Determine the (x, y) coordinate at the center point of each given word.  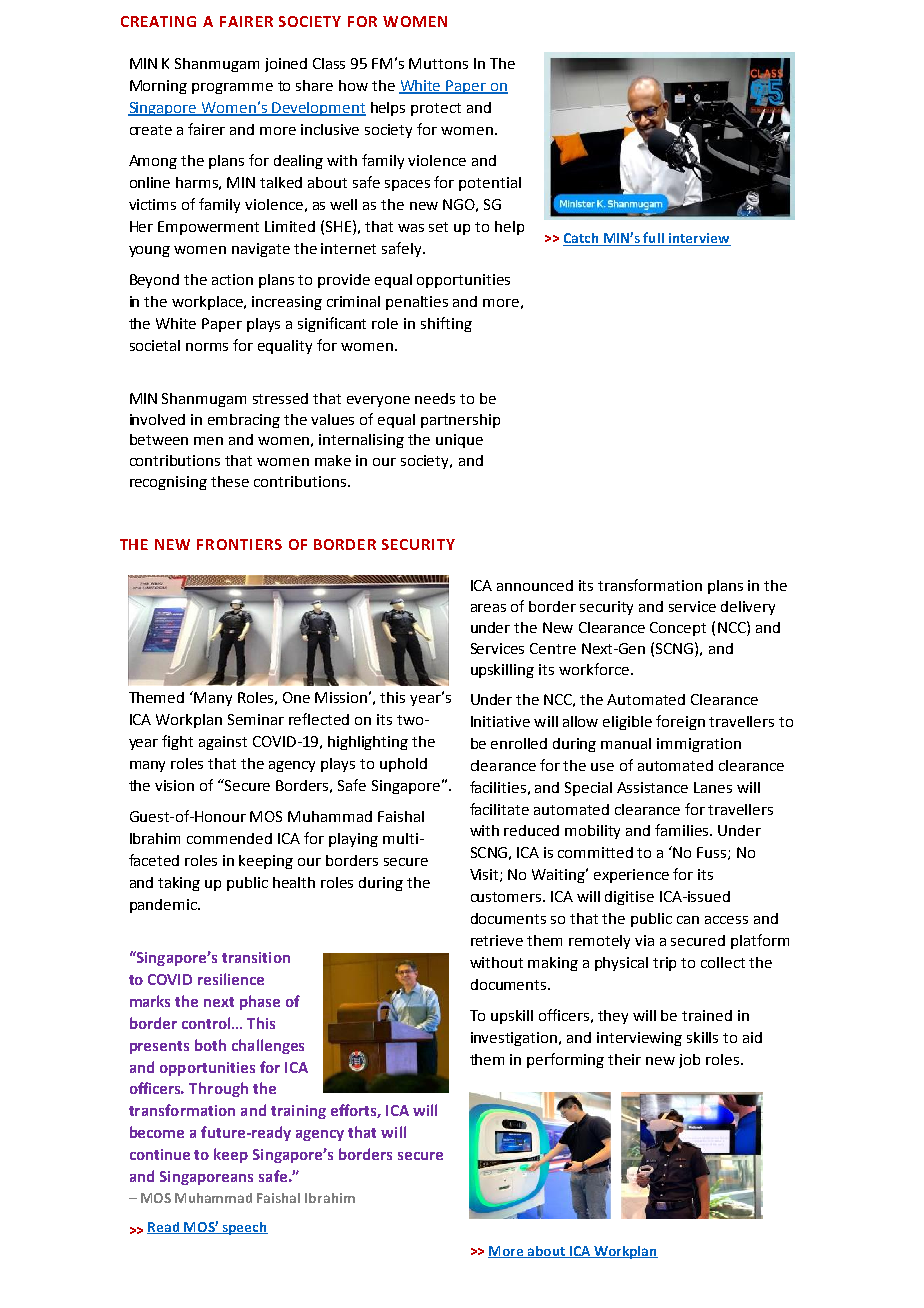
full (654, 239)
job (689, 1061)
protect (436, 109)
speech (244, 1228)
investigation (515, 1039)
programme (232, 88)
